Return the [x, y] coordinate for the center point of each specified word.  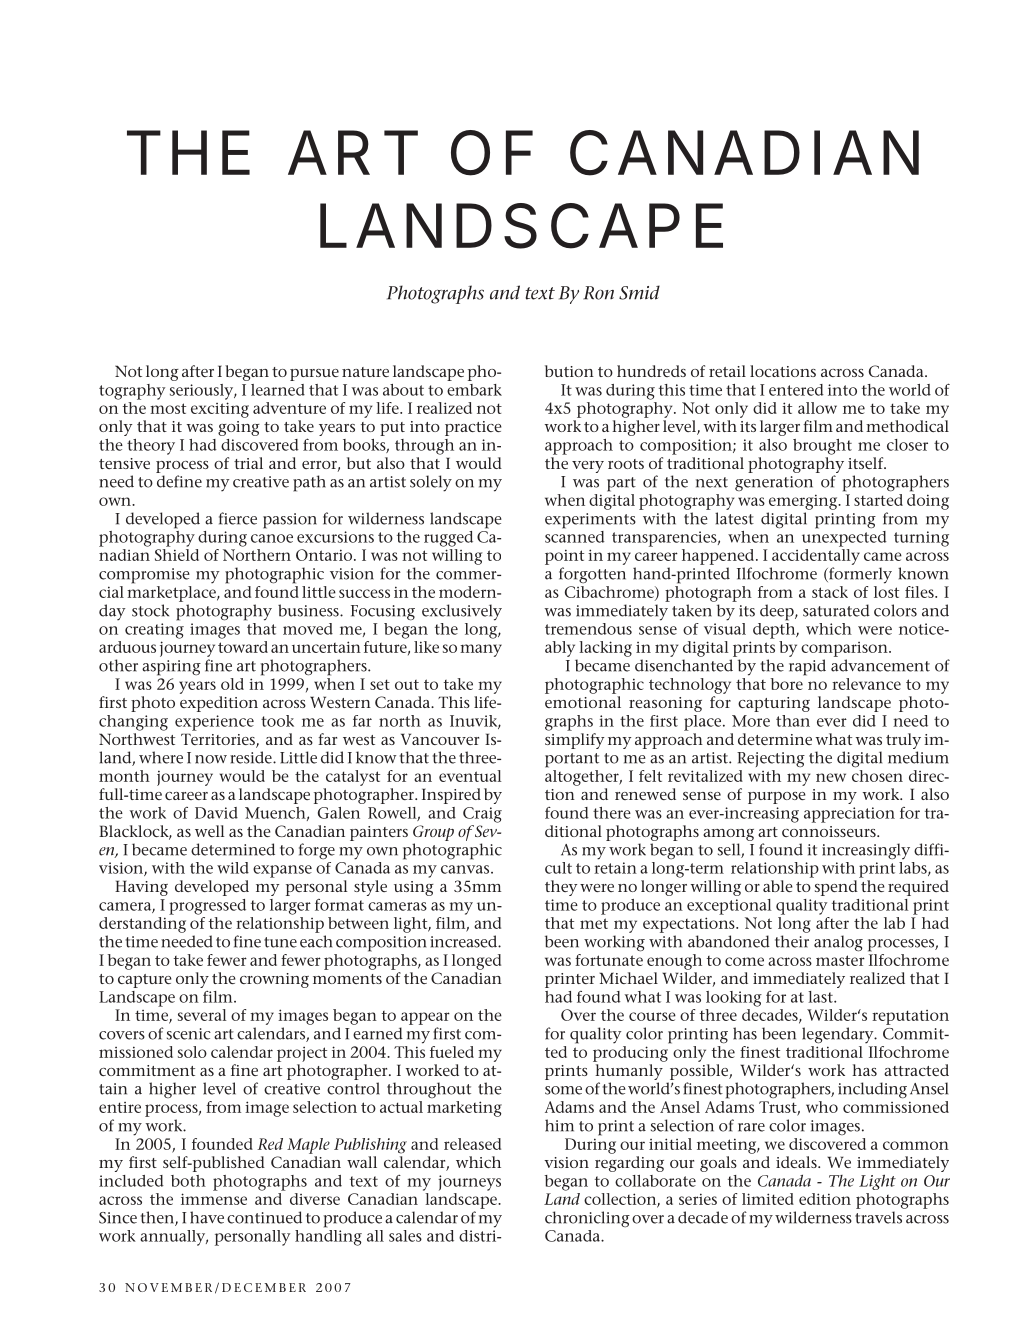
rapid [807, 667]
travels [878, 1217]
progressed [207, 907]
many [481, 650]
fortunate [609, 958]
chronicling [587, 1219]
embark [474, 390]
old [232, 684]
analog [838, 943]
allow [817, 408]
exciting [220, 410]
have [207, 1217]
